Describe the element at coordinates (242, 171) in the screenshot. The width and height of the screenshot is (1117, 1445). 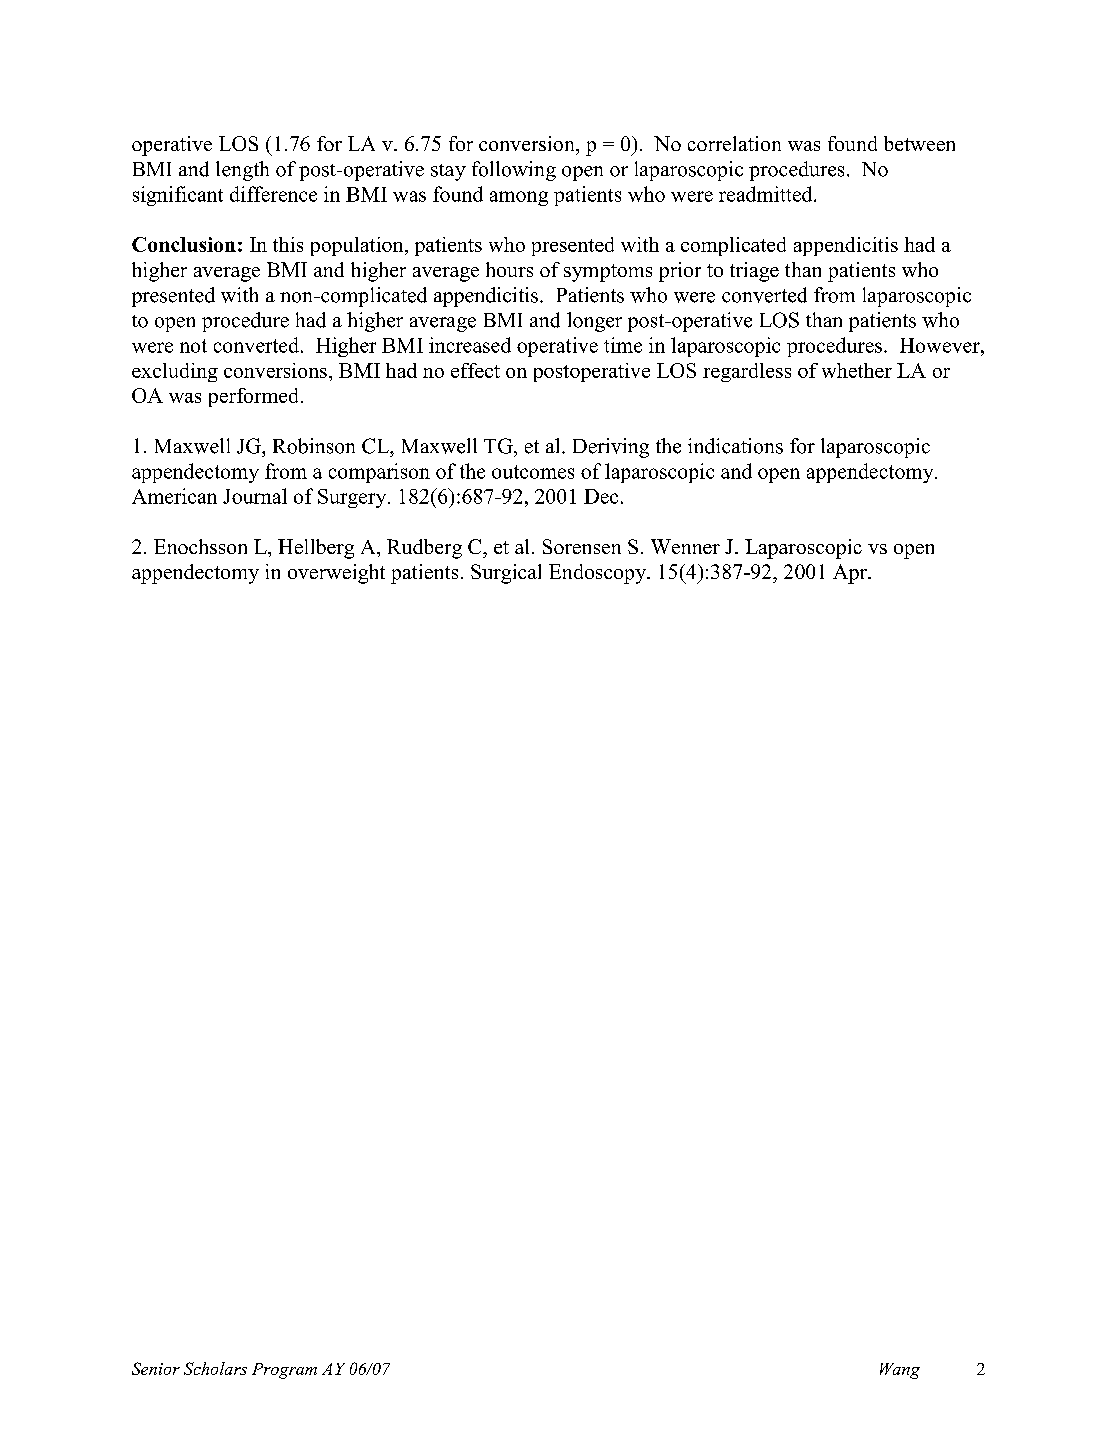
I see `length` at that location.
